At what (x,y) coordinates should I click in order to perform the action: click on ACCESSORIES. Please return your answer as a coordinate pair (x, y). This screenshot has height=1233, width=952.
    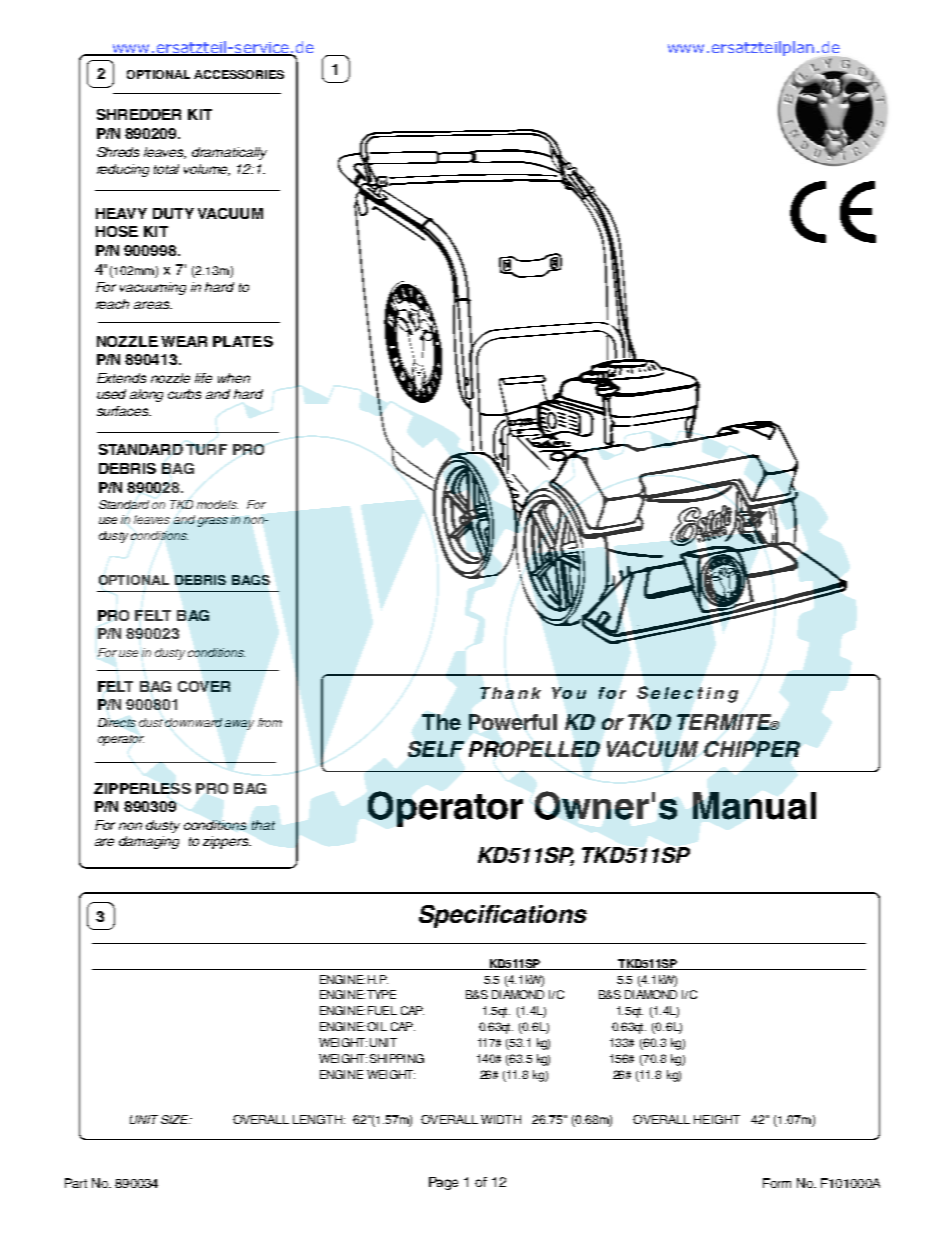
    Looking at the image, I should click on (239, 74).
